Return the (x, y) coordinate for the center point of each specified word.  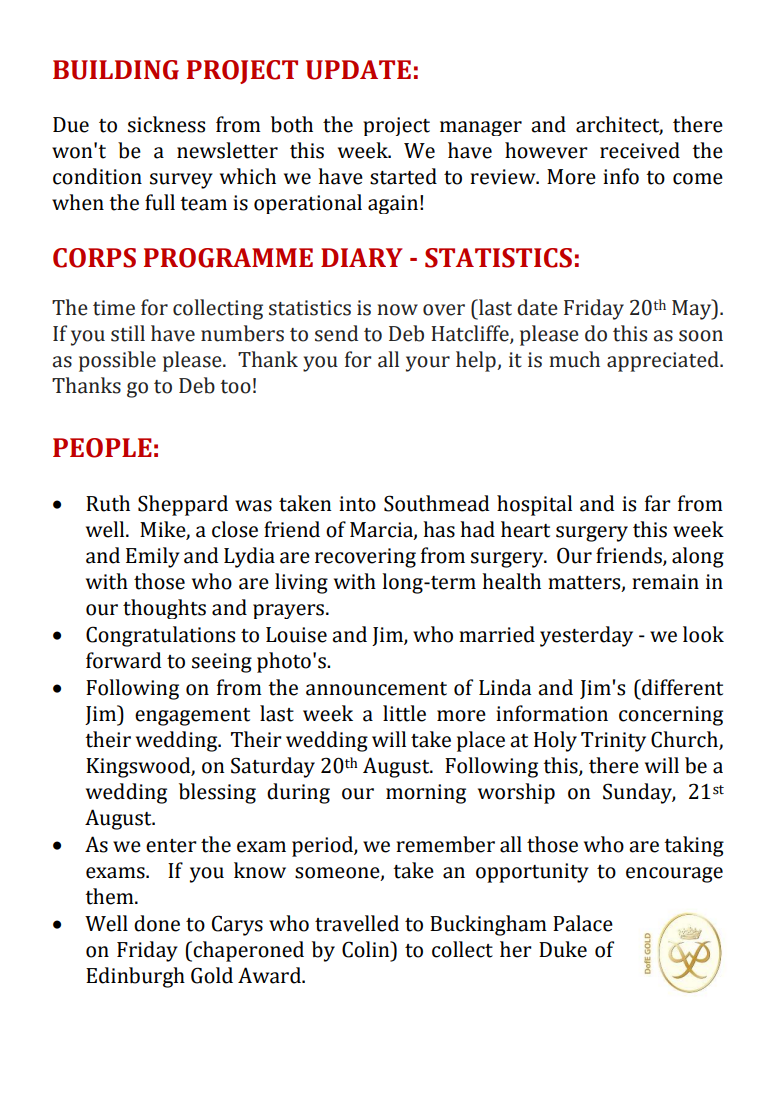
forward (123, 660)
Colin (367, 949)
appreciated (664, 361)
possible (117, 361)
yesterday (586, 636)
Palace (583, 923)
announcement (376, 689)
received (640, 150)
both (292, 124)
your (428, 364)
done (157, 923)
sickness (166, 124)
